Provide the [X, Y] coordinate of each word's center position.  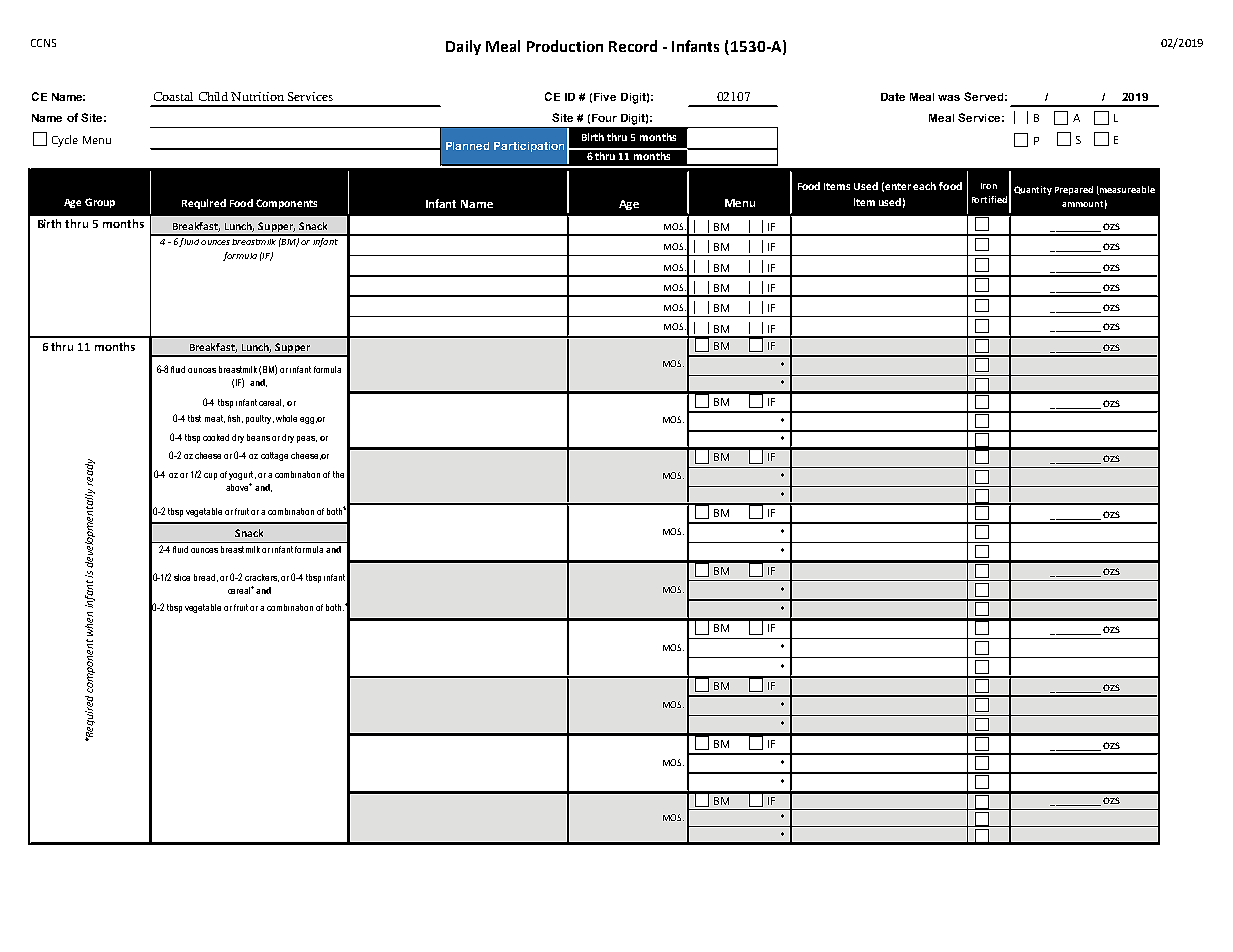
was [949, 98]
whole [286, 418]
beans [258, 437]
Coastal [173, 96]
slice [182, 577]
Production [565, 46]
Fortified [989, 199]
